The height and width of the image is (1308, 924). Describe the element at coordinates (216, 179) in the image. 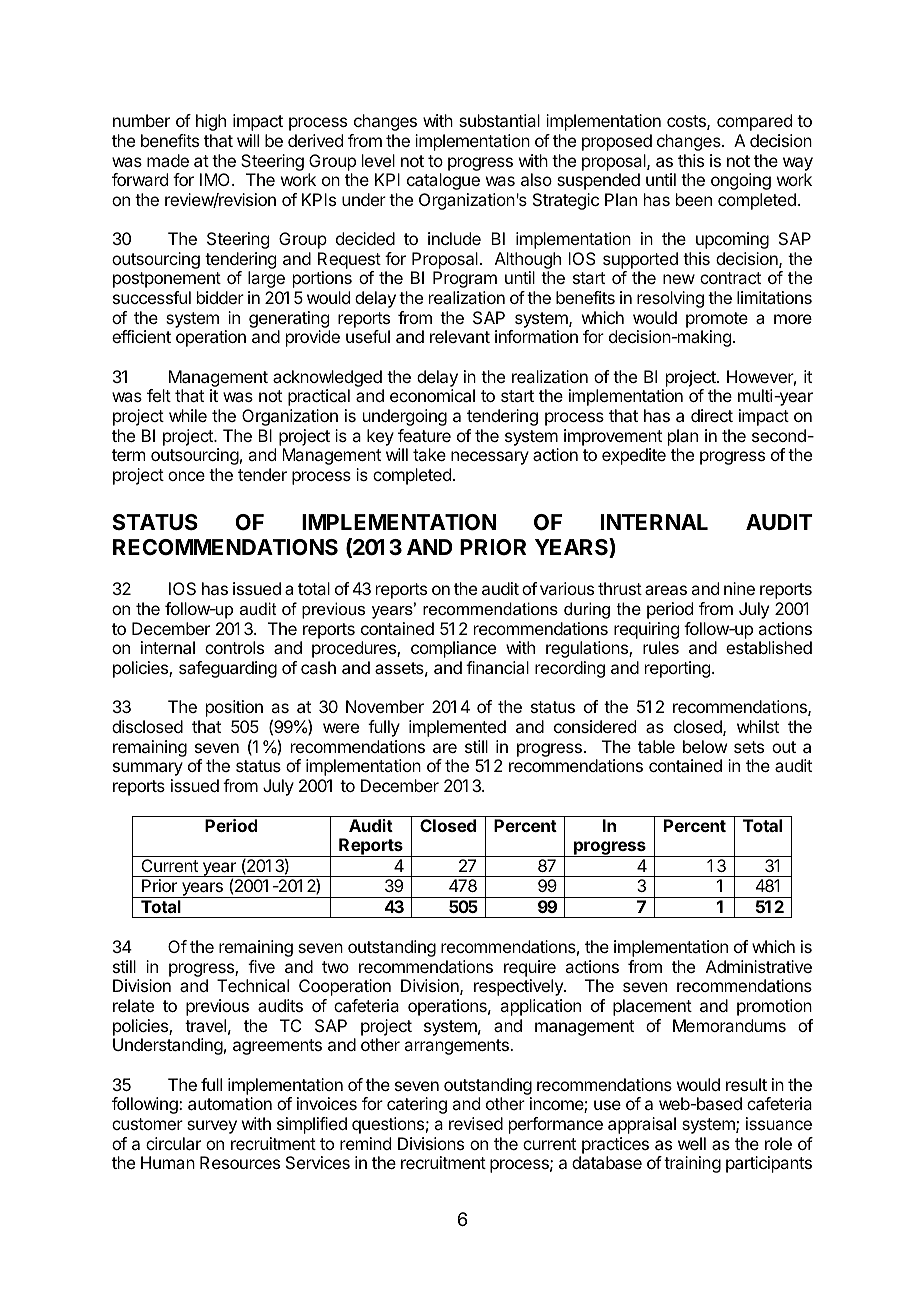

I see `IMO` at that location.
